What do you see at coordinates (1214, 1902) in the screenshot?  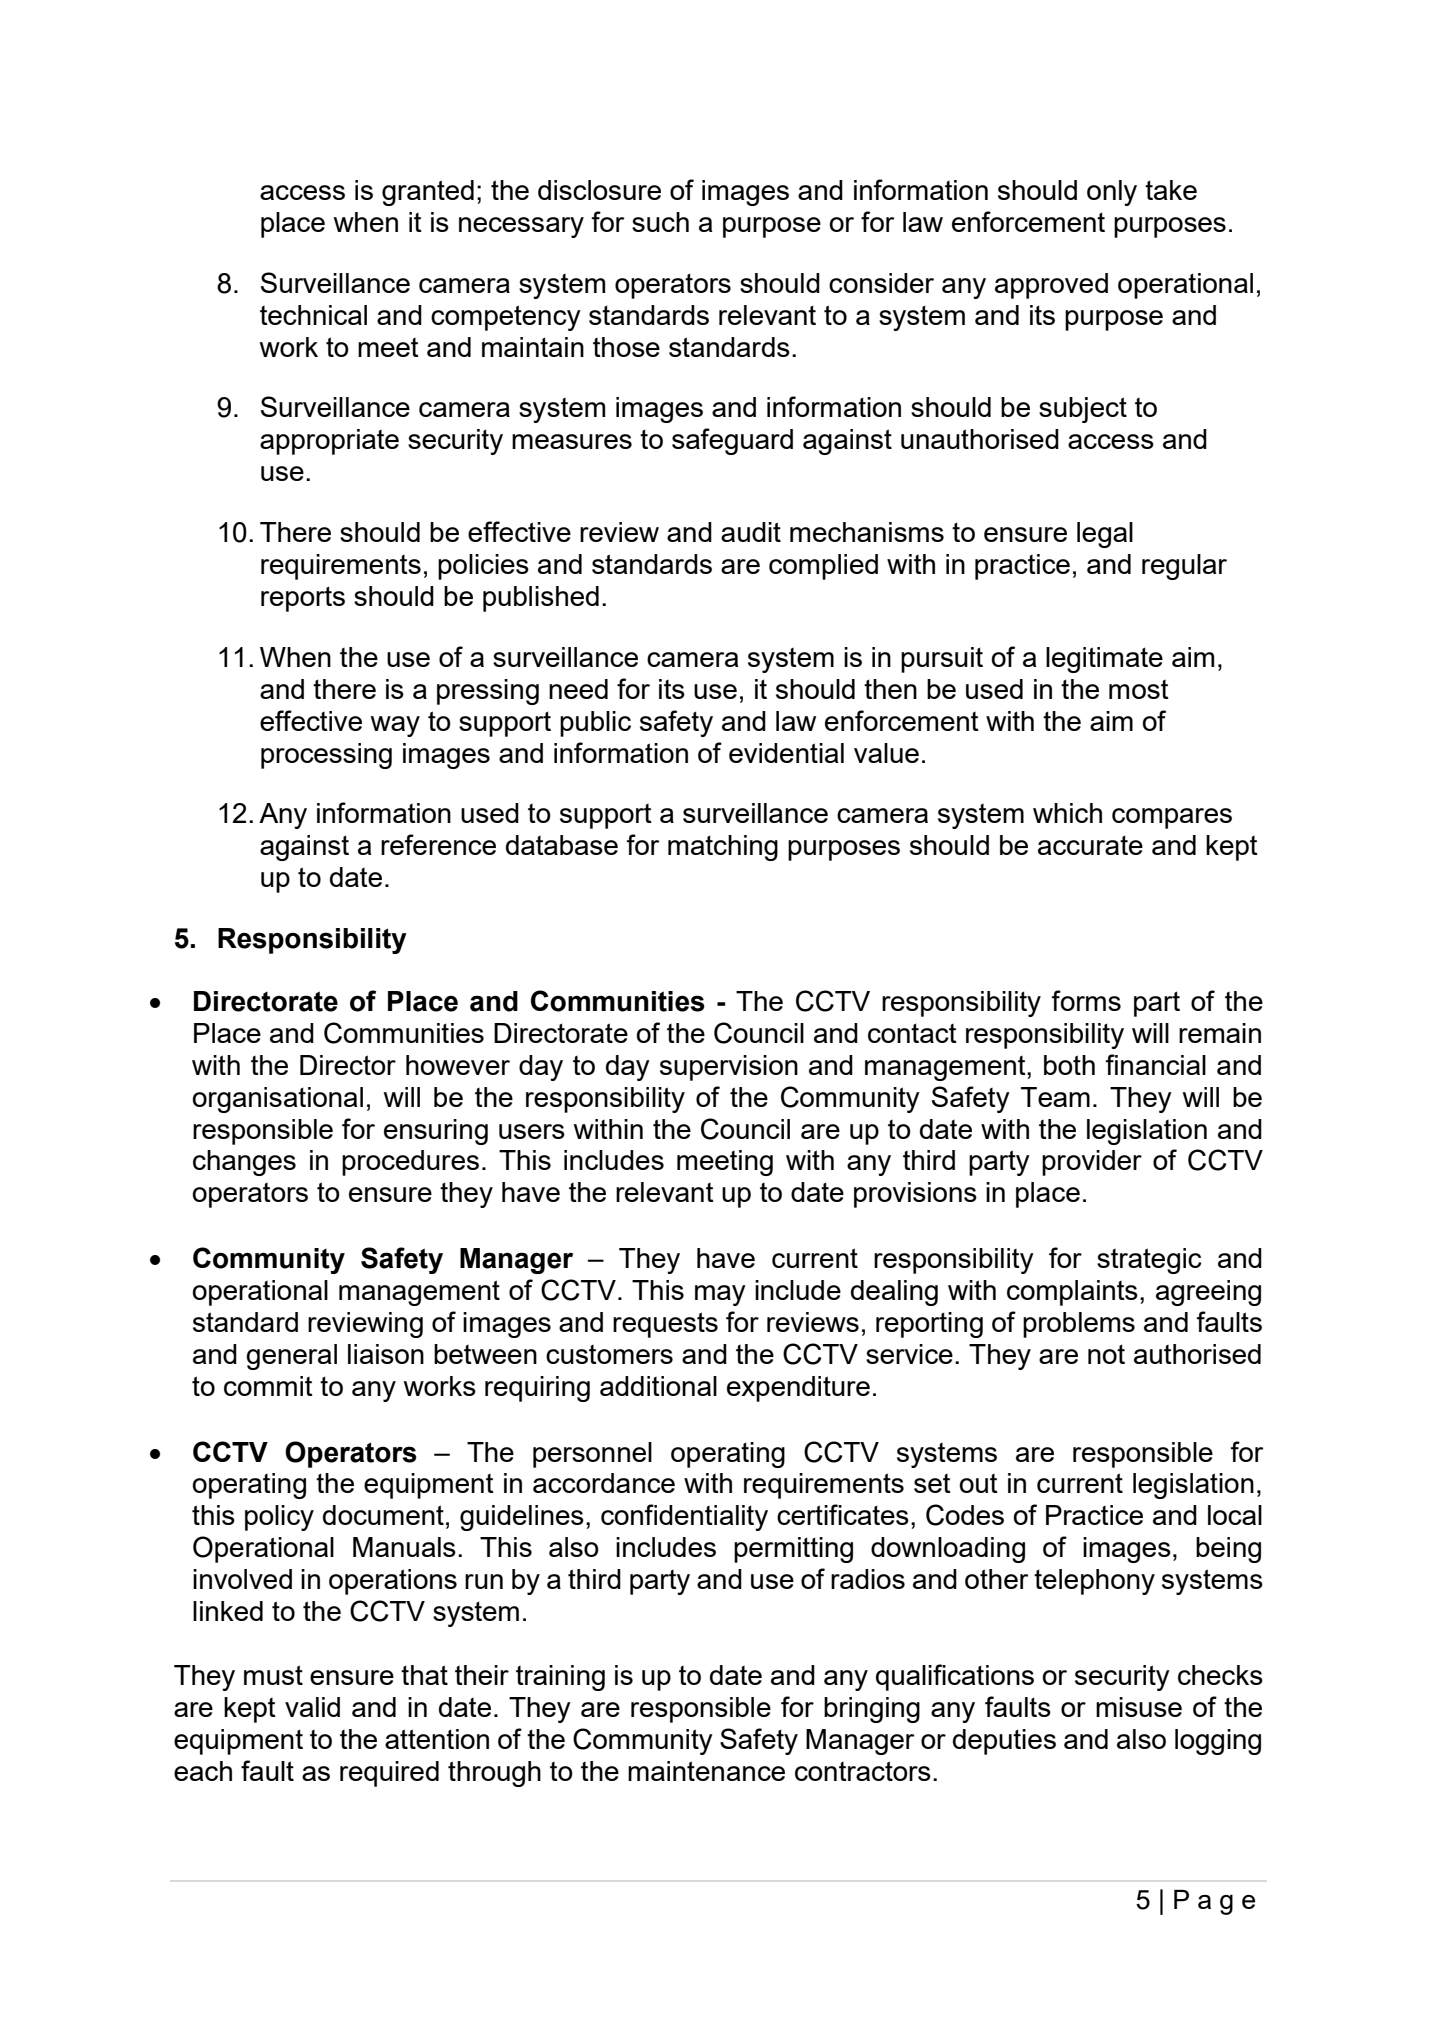 I see `Page` at bounding box center [1214, 1902].
